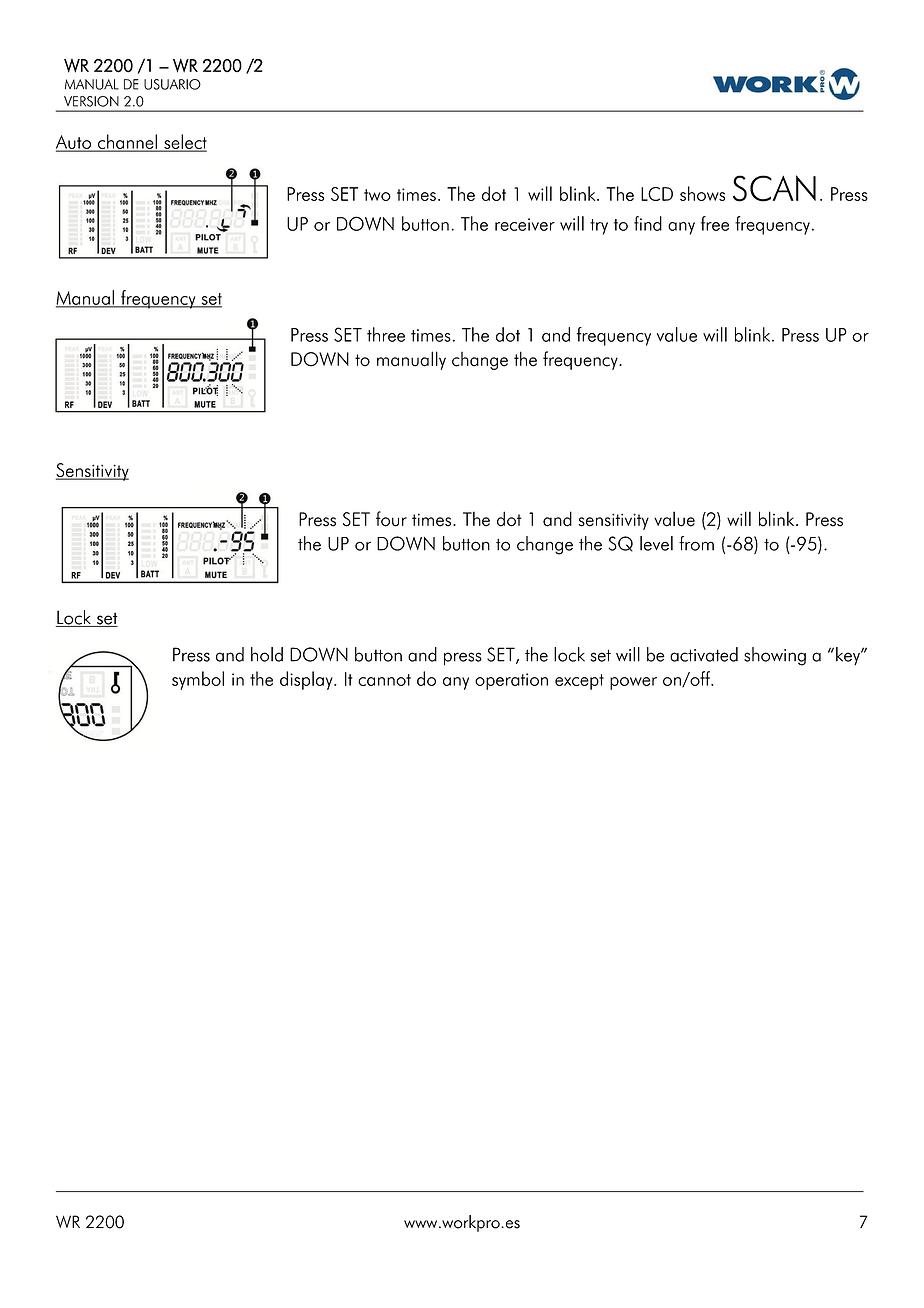 This screenshot has height=1308, width=924. What do you see at coordinates (386, 334) in the screenshot?
I see `three` at bounding box center [386, 334].
